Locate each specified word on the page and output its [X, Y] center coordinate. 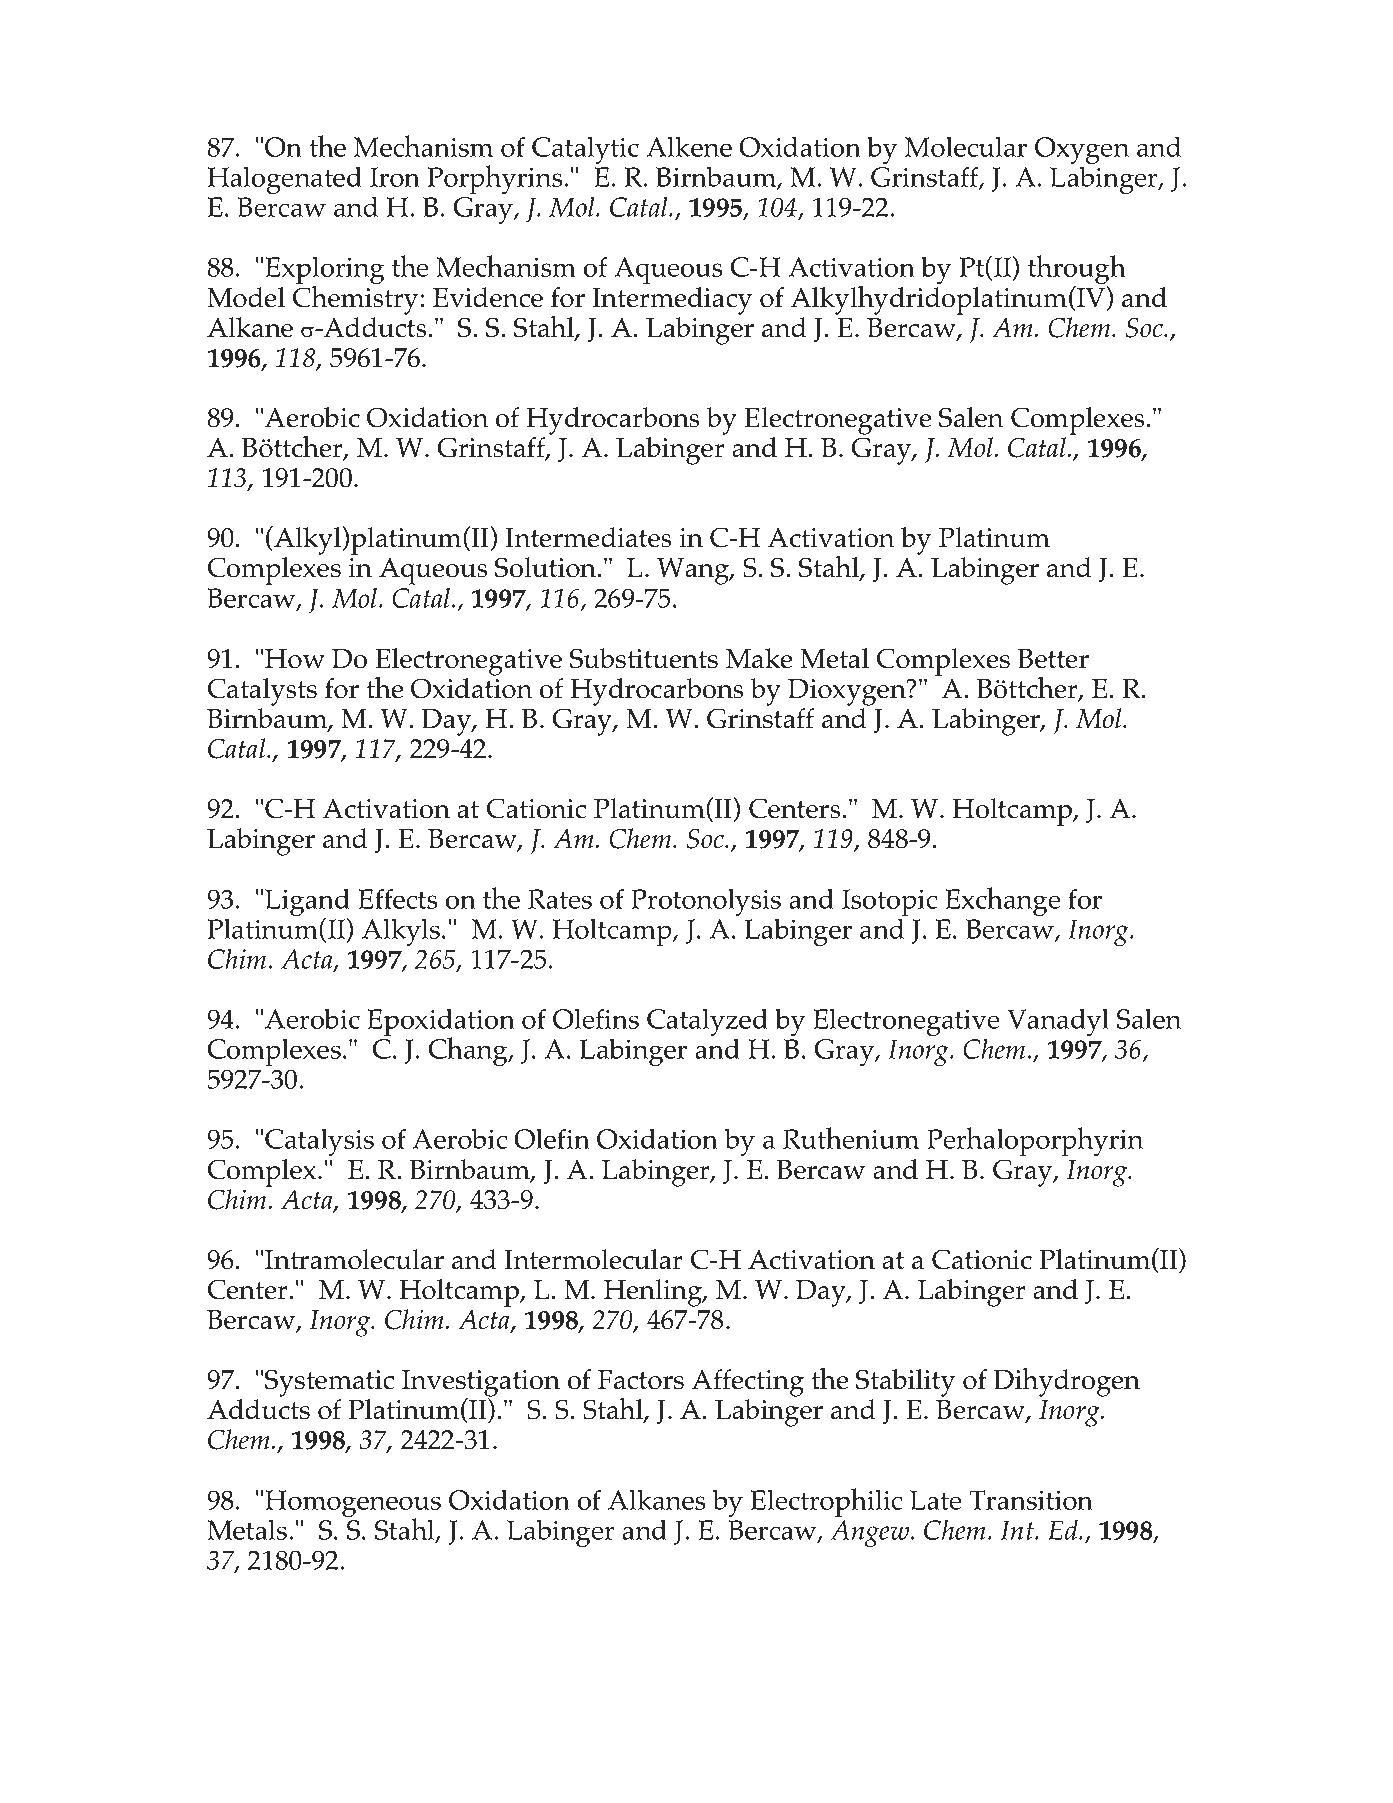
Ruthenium [851, 1138]
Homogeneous [353, 1505]
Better [1053, 659]
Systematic [329, 1383]
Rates [560, 899]
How [295, 659]
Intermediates [588, 537]
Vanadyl [1058, 1022]
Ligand [307, 904]
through [1077, 271]
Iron [395, 177]
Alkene [689, 146]
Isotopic [889, 902]
